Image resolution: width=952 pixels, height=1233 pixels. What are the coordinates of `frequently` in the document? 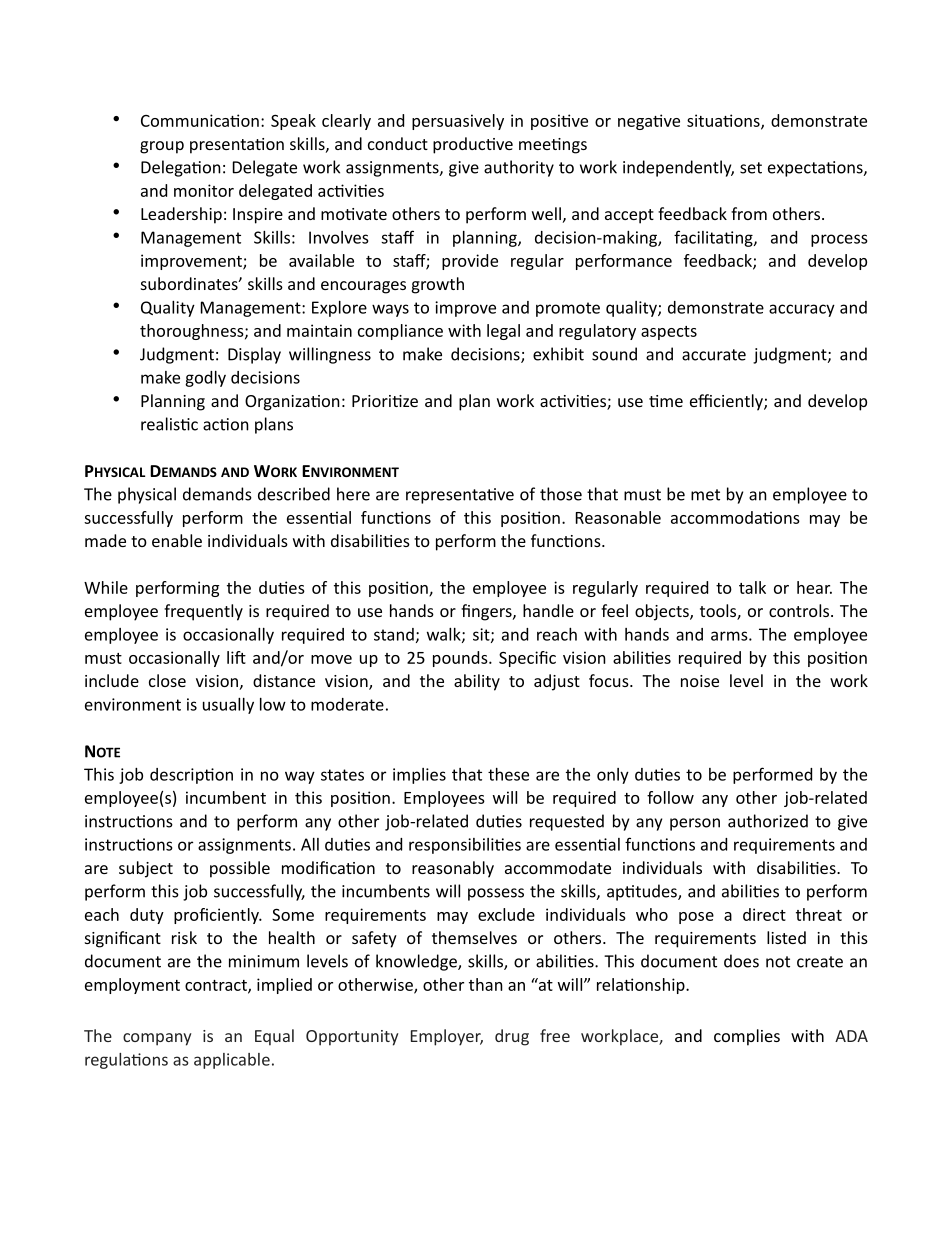 It's located at (203, 612).
